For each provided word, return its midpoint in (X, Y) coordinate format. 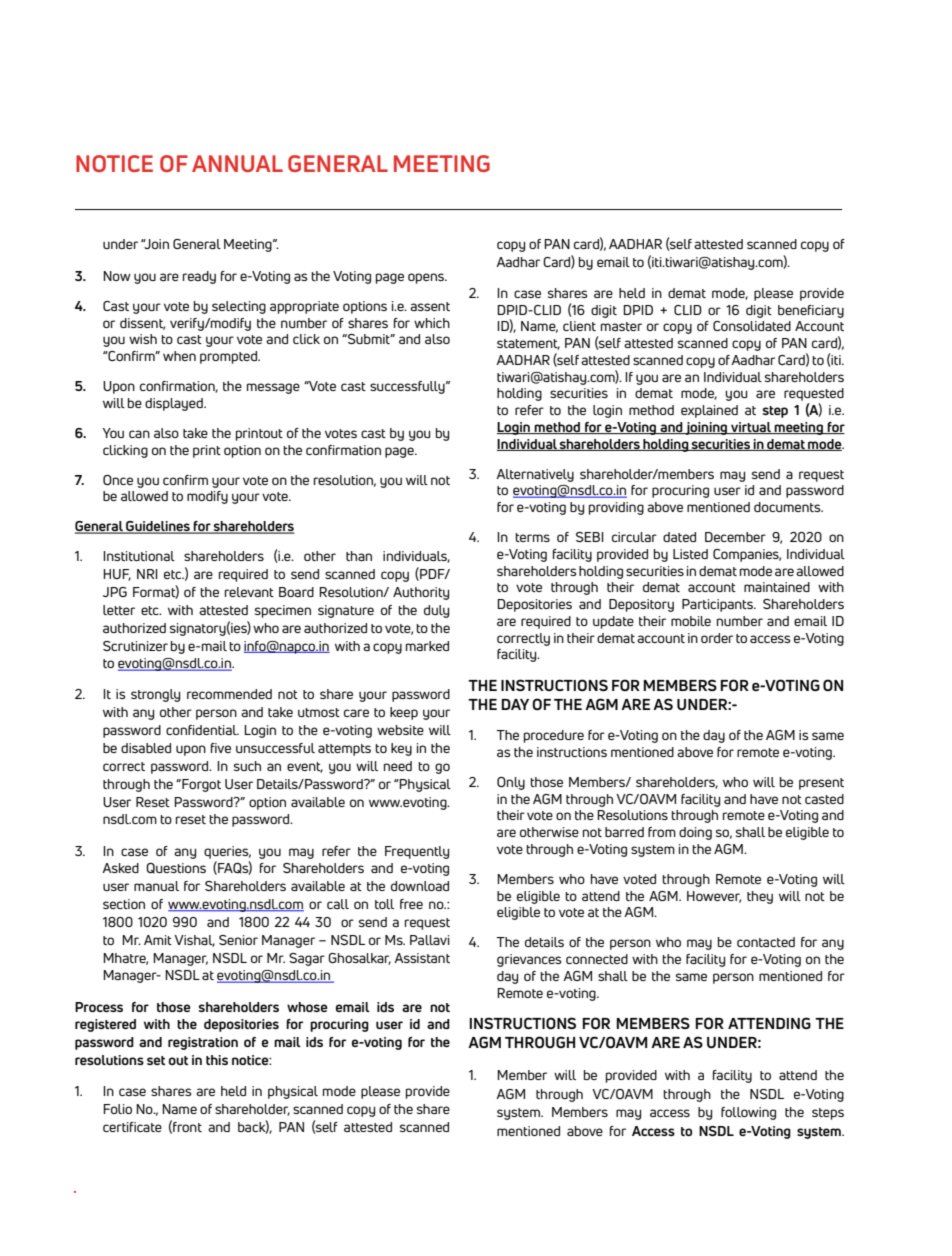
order (717, 638)
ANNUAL (237, 163)
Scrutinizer (135, 646)
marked (427, 646)
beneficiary (811, 311)
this (217, 1060)
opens (427, 278)
